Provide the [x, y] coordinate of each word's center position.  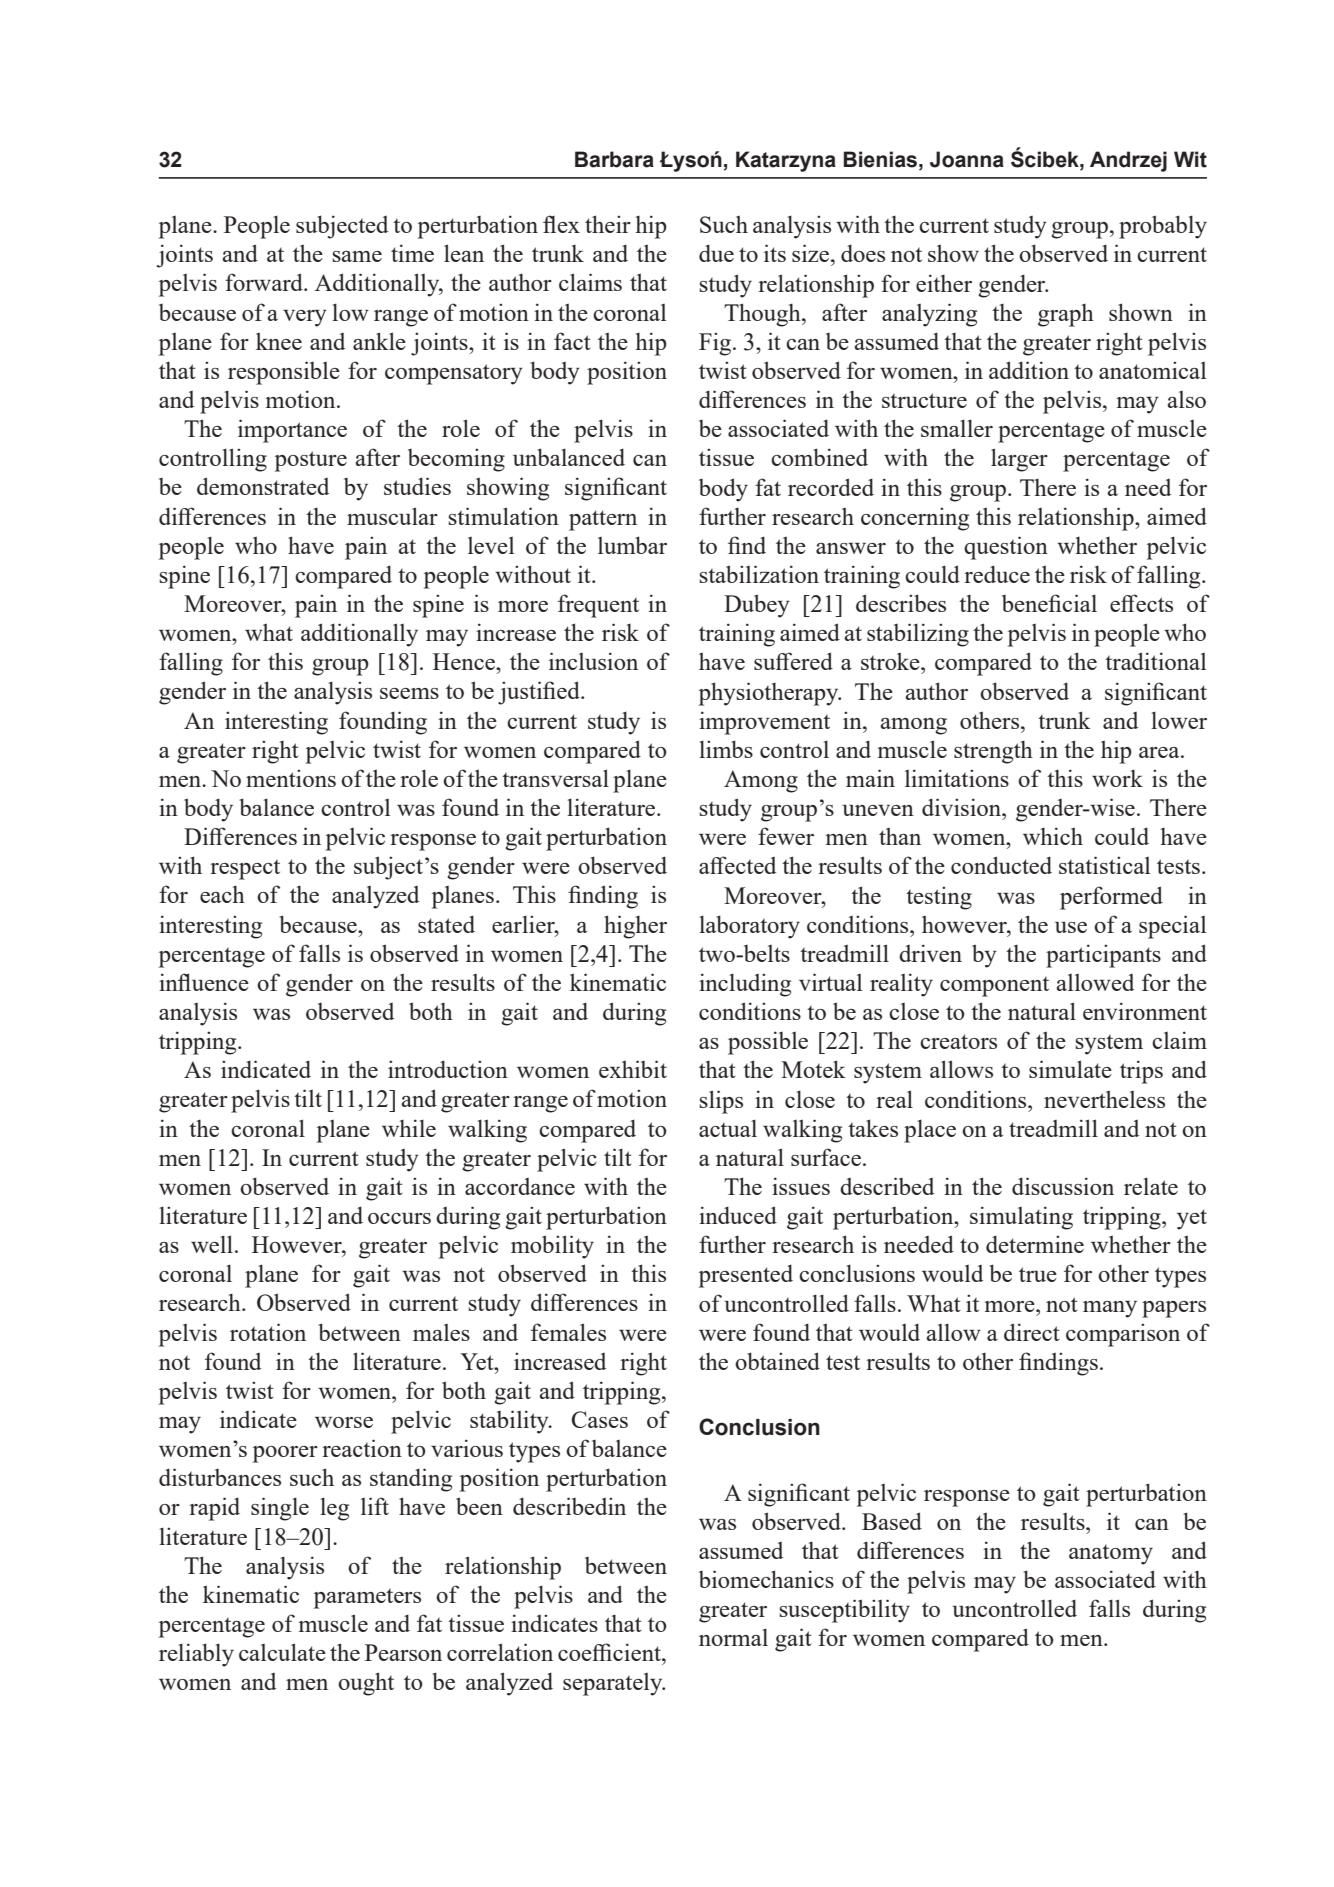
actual [728, 1128]
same [357, 256]
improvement [764, 723]
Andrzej [1128, 161]
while [409, 1128]
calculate [282, 1652]
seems [409, 693]
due [716, 253]
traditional [1155, 661]
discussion [1063, 1186]
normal [733, 1637]
